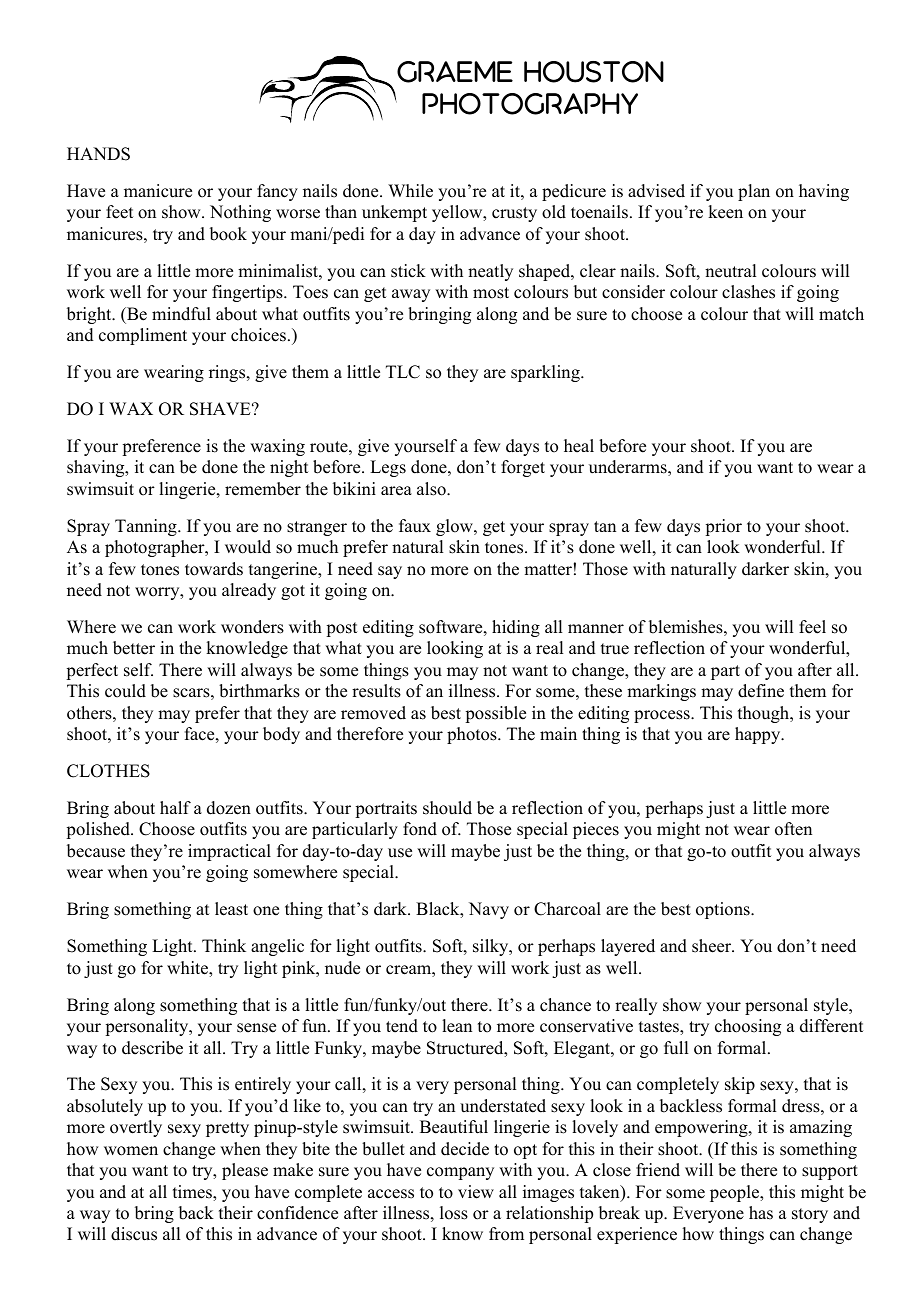  Describe the element at coordinates (516, 628) in the image. I see `hiding` at that location.
